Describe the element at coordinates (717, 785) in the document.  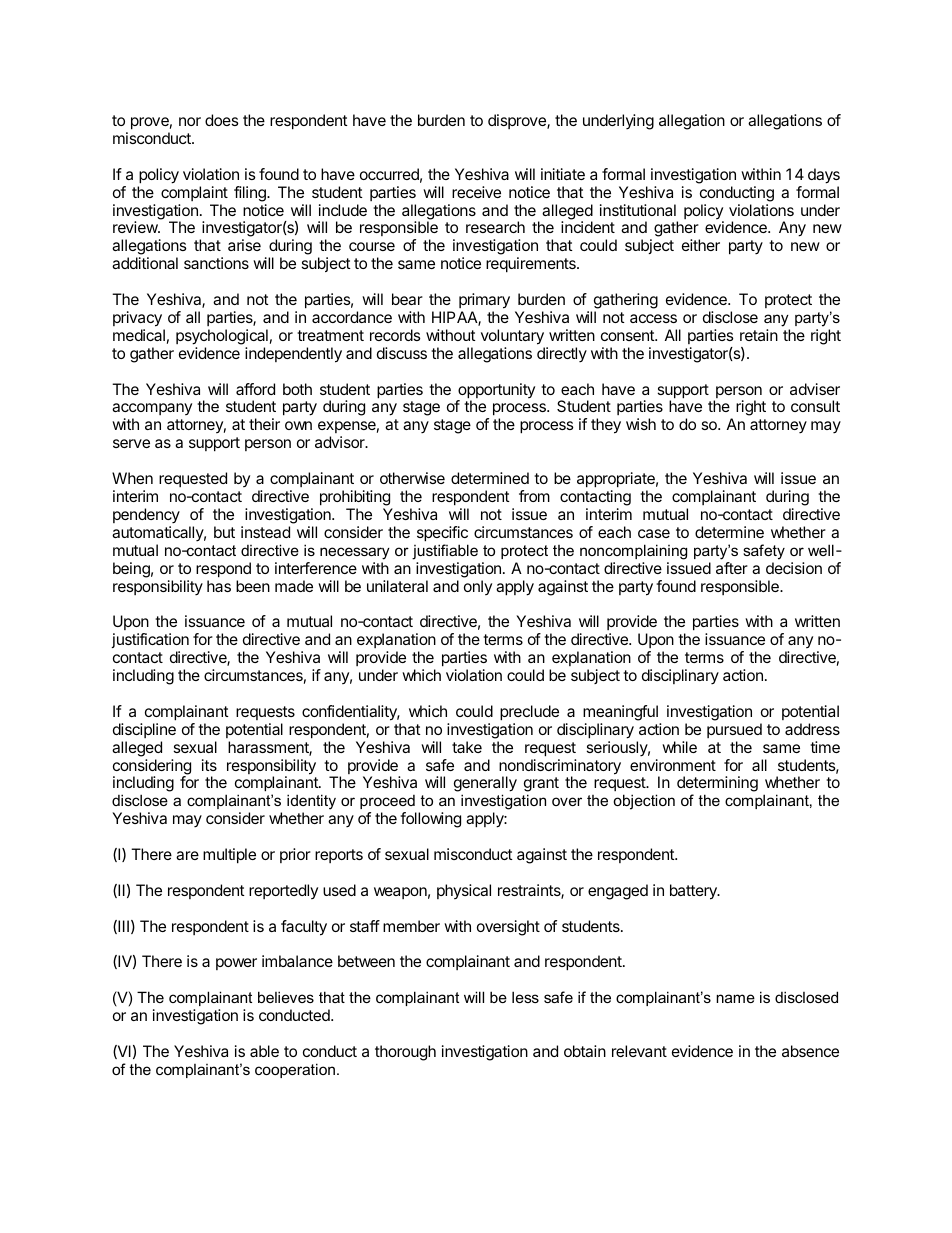
I see `determining` at that location.
